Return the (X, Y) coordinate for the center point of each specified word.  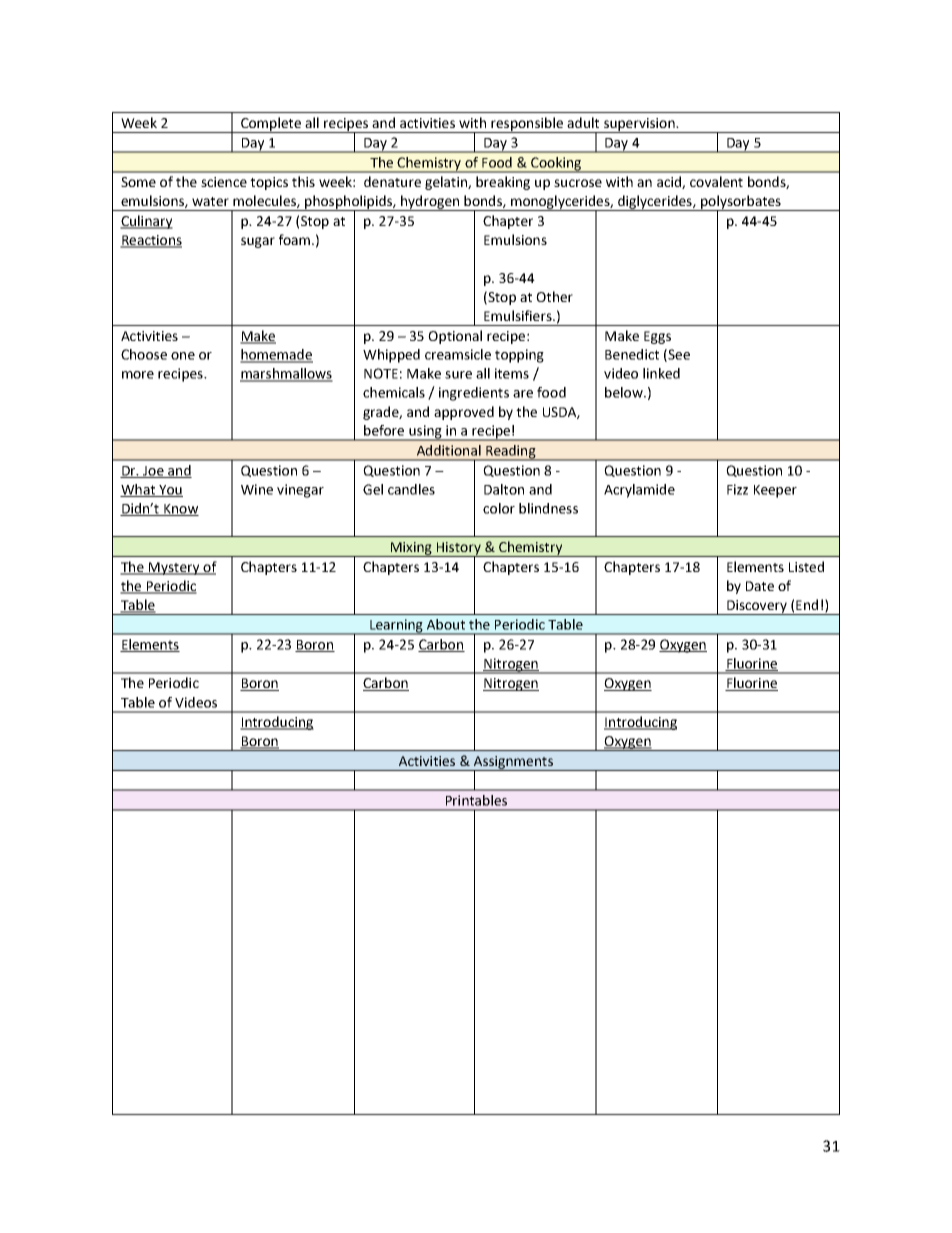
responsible (527, 125)
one (183, 356)
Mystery (174, 568)
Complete (271, 125)
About (446, 624)
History (458, 549)
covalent (716, 181)
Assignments (513, 763)
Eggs (657, 337)
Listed (806, 566)
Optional (455, 337)
